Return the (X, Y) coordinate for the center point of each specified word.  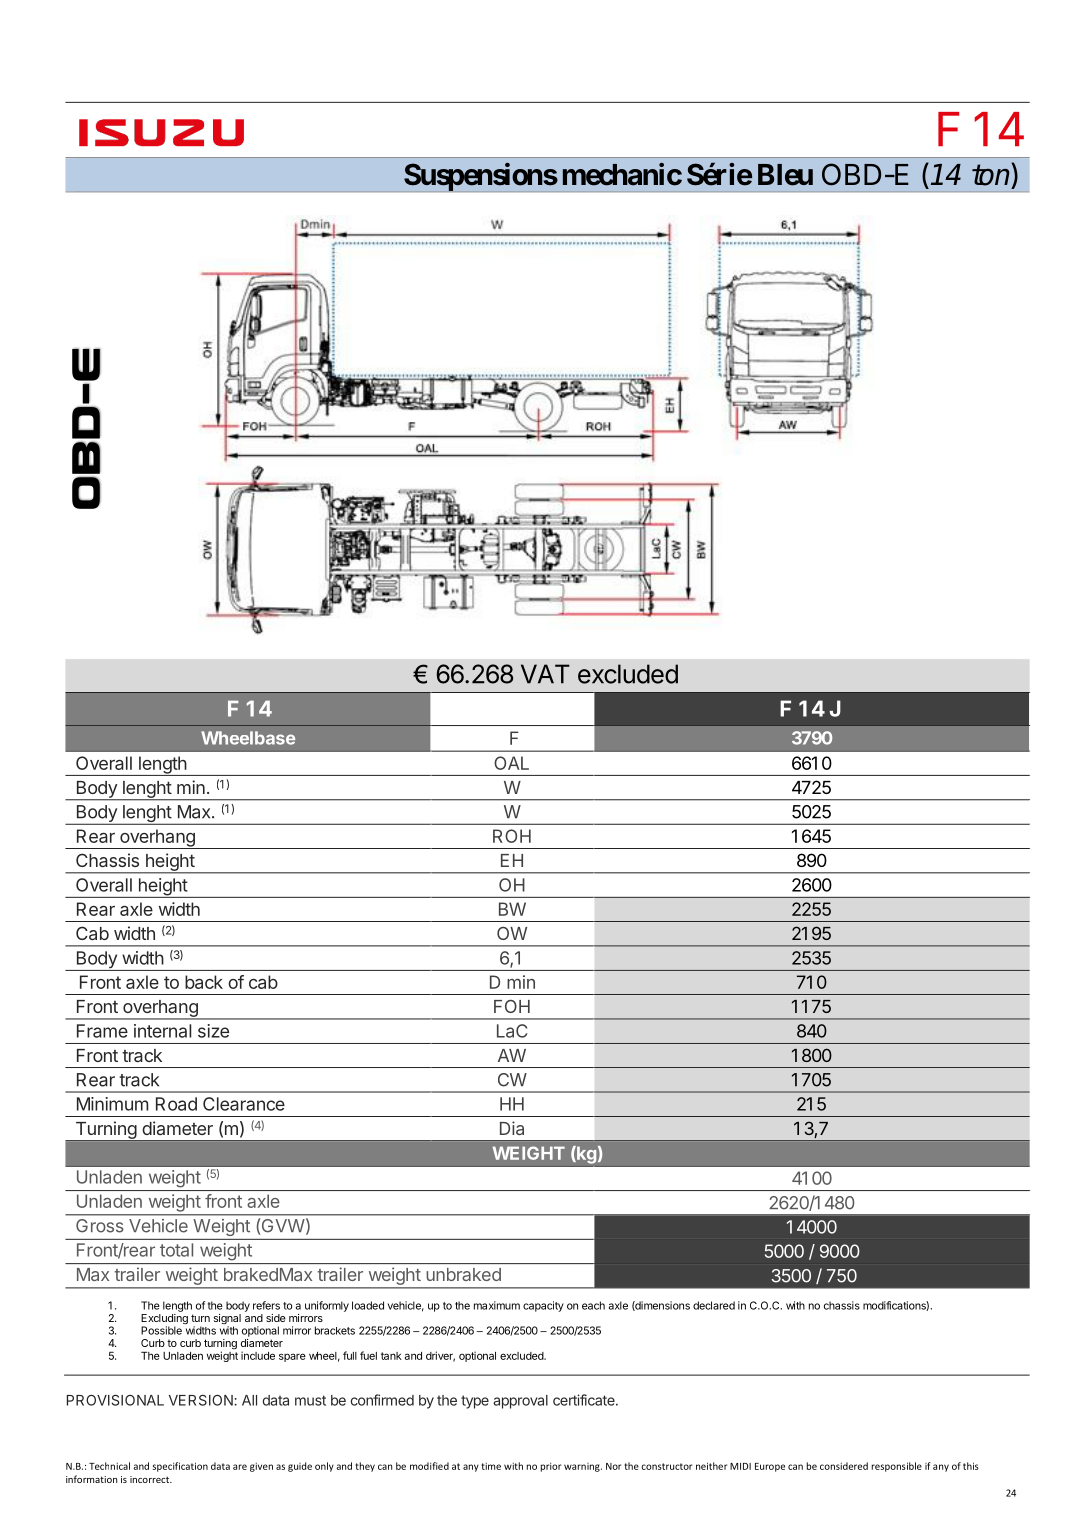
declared (714, 1305)
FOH (512, 1006)
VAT (545, 674)
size (213, 1031)
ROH (512, 836)
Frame (102, 1031)
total (176, 1250)
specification (180, 1467)
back (204, 982)
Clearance (244, 1104)
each (593, 1305)
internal (163, 1031)
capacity (543, 1306)
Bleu (785, 175)
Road (176, 1104)
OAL (511, 763)
